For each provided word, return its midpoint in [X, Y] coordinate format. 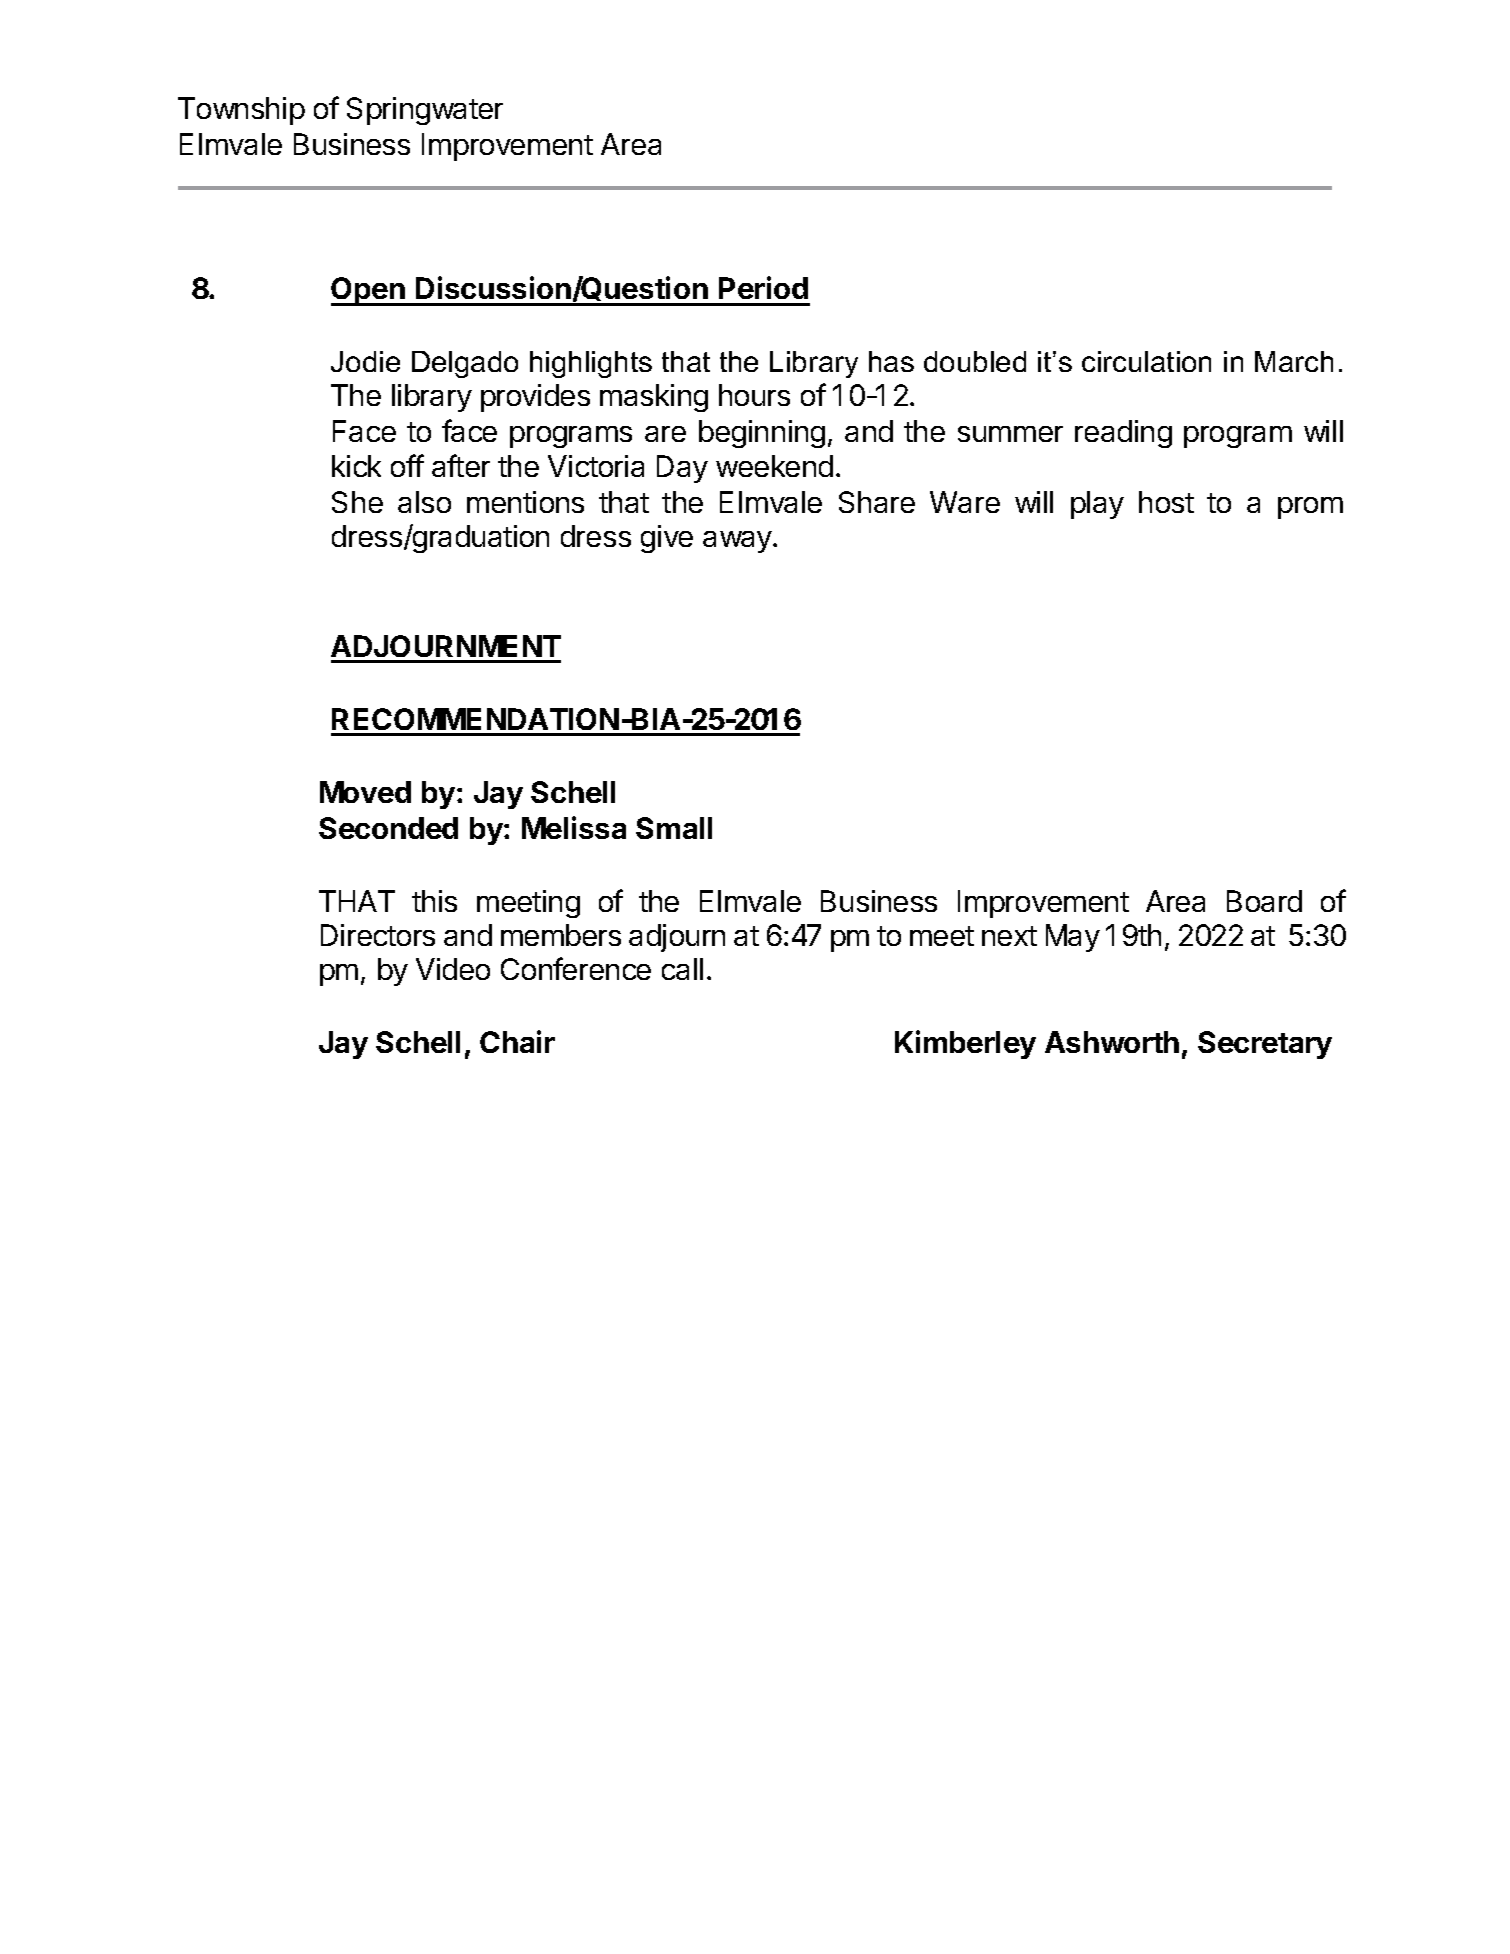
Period [763, 287]
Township [241, 111]
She [357, 502]
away [738, 542]
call [682, 969]
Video [453, 969]
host [1166, 502]
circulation [1146, 361]
